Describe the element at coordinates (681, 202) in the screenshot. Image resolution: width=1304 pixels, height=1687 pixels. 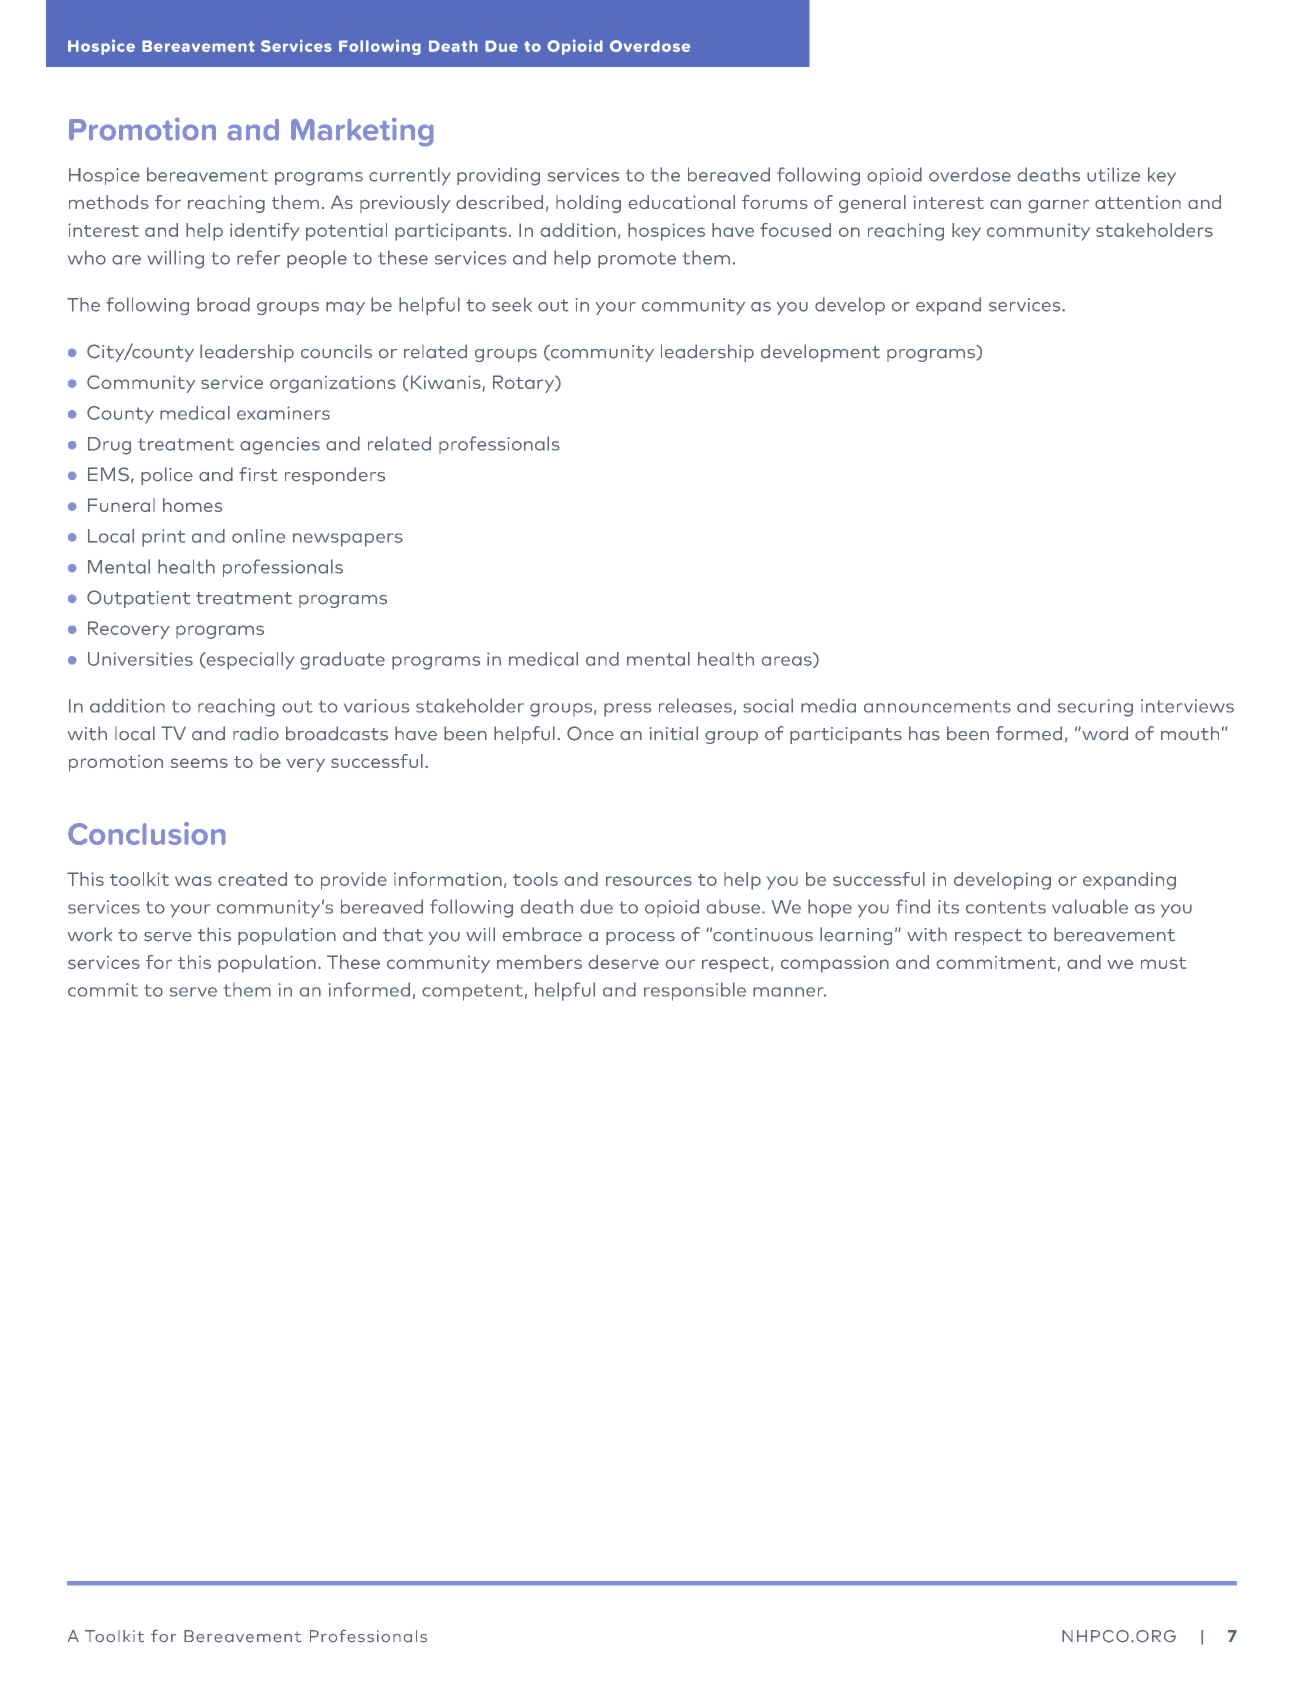
I see `educational` at that location.
